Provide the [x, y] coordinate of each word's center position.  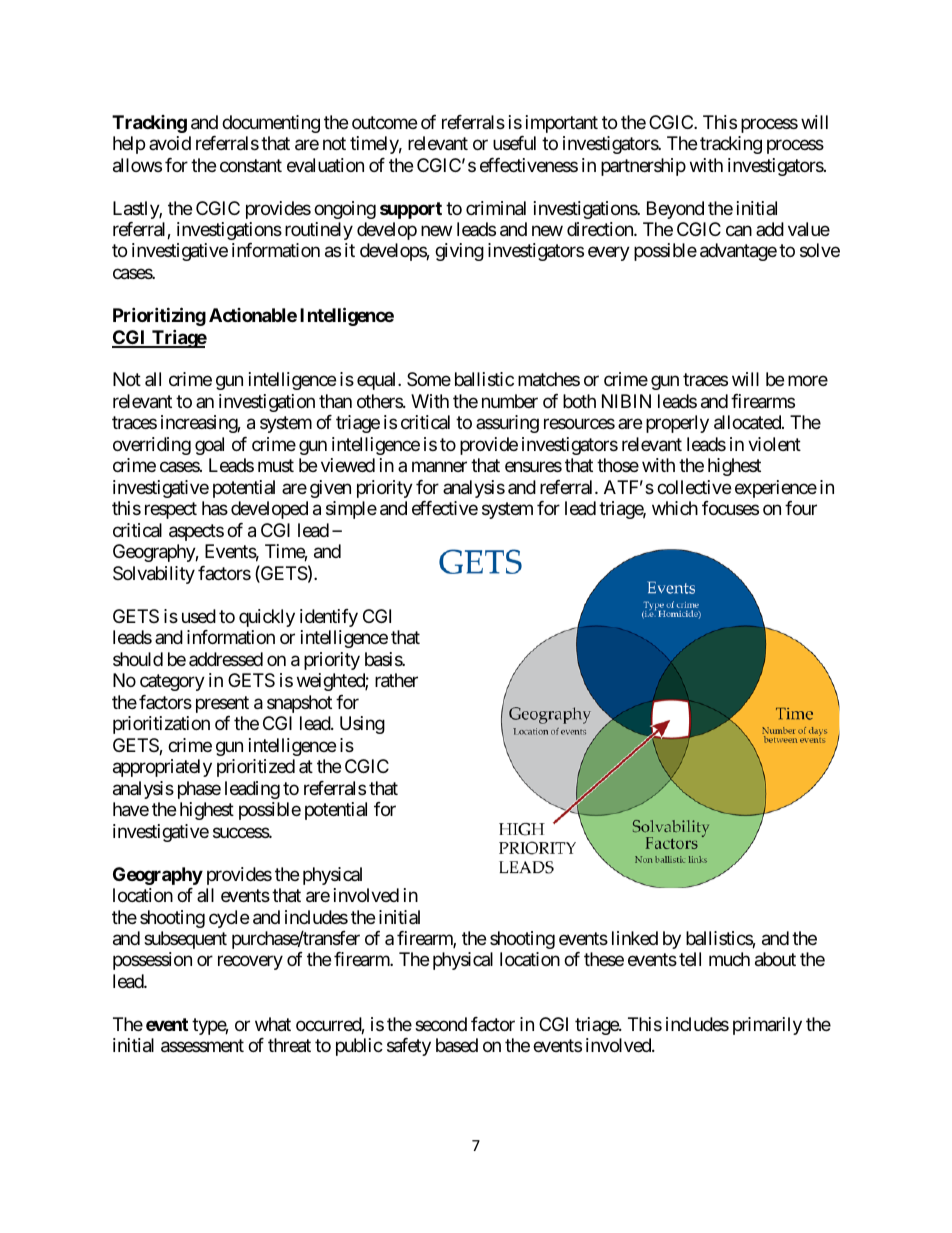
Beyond [675, 210]
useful [514, 143]
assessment [202, 1046]
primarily [767, 1026]
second [441, 1024]
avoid [170, 143]
